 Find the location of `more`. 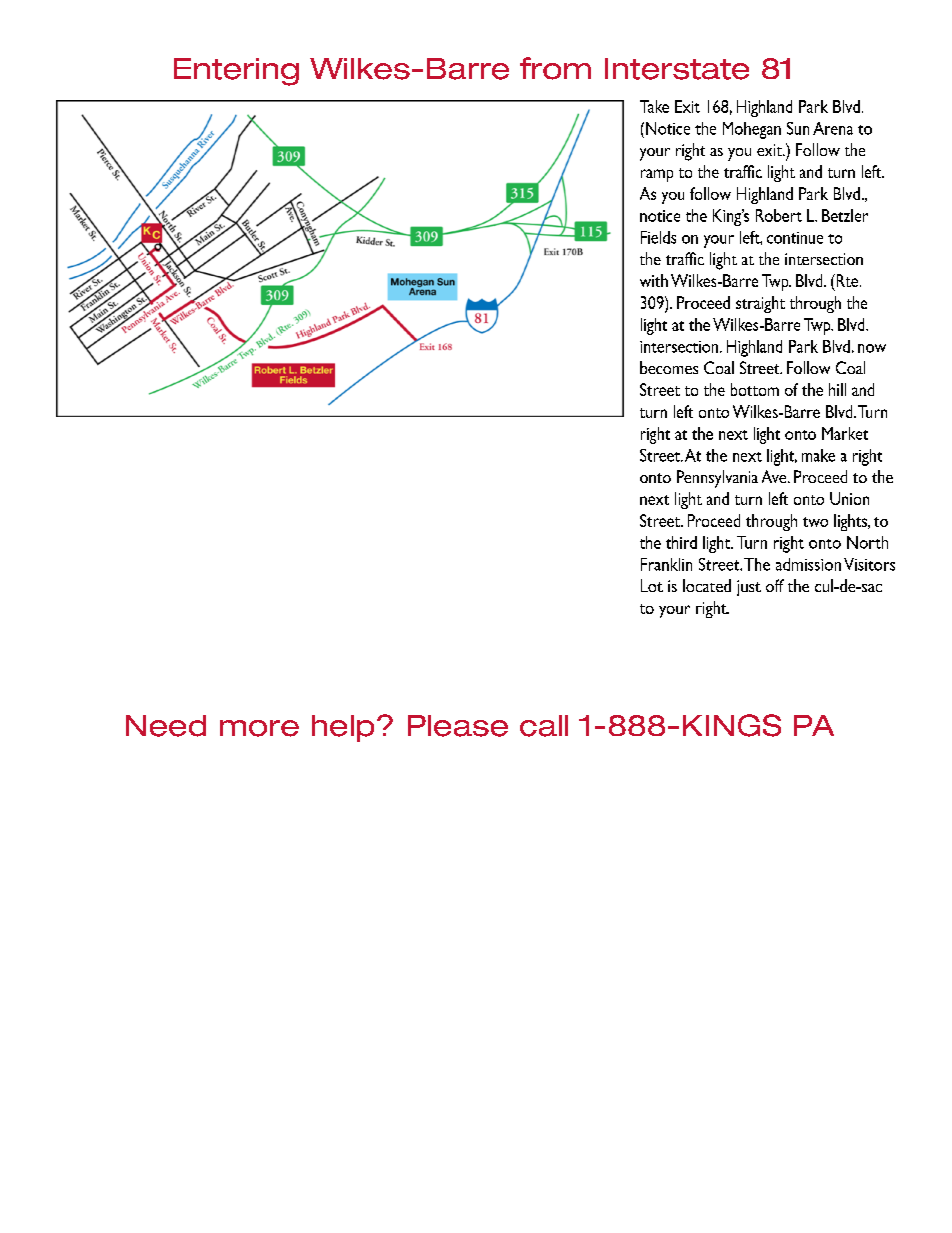

more is located at coordinates (259, 728).
